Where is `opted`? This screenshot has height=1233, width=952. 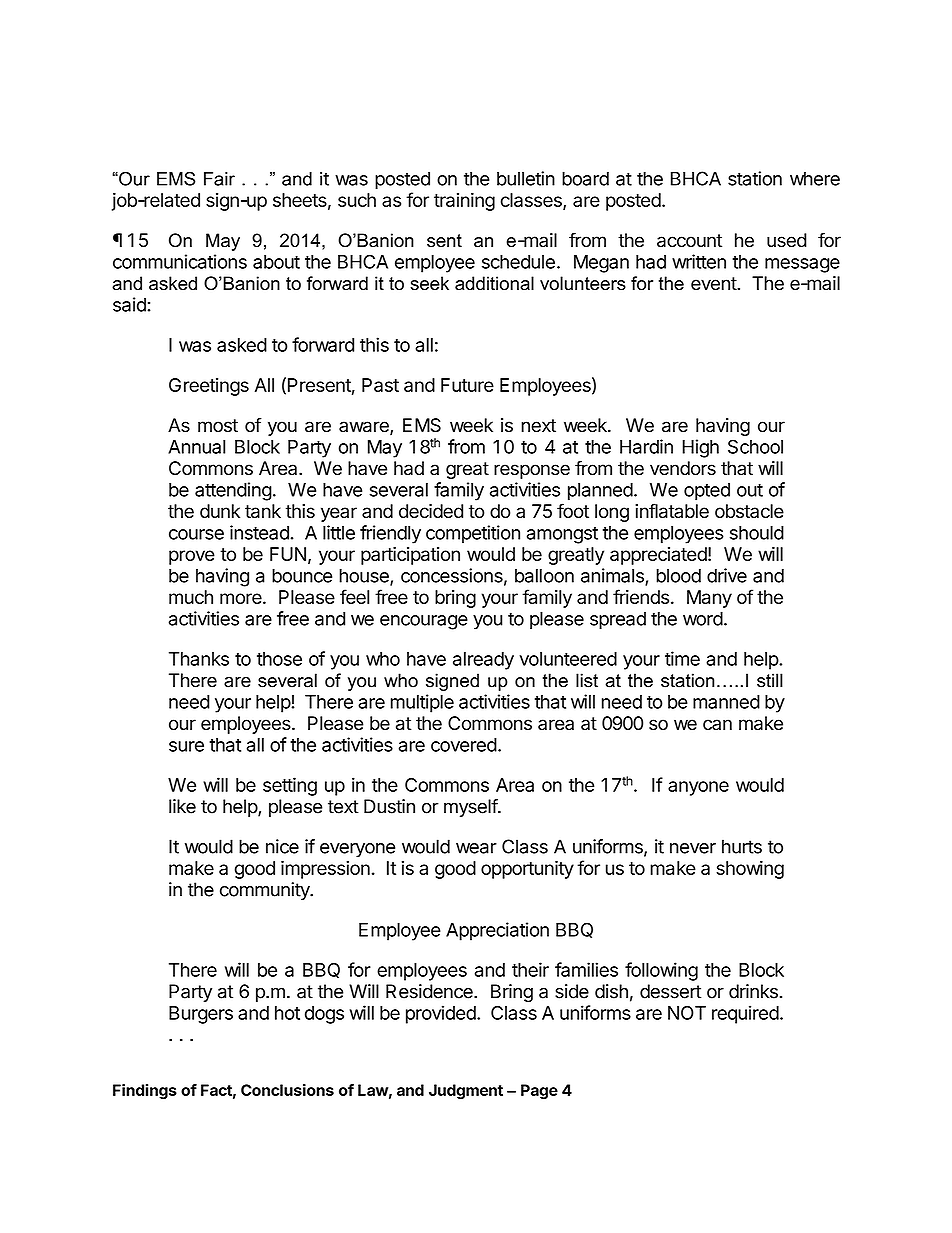 opted is located at coordinates (707, 492).
